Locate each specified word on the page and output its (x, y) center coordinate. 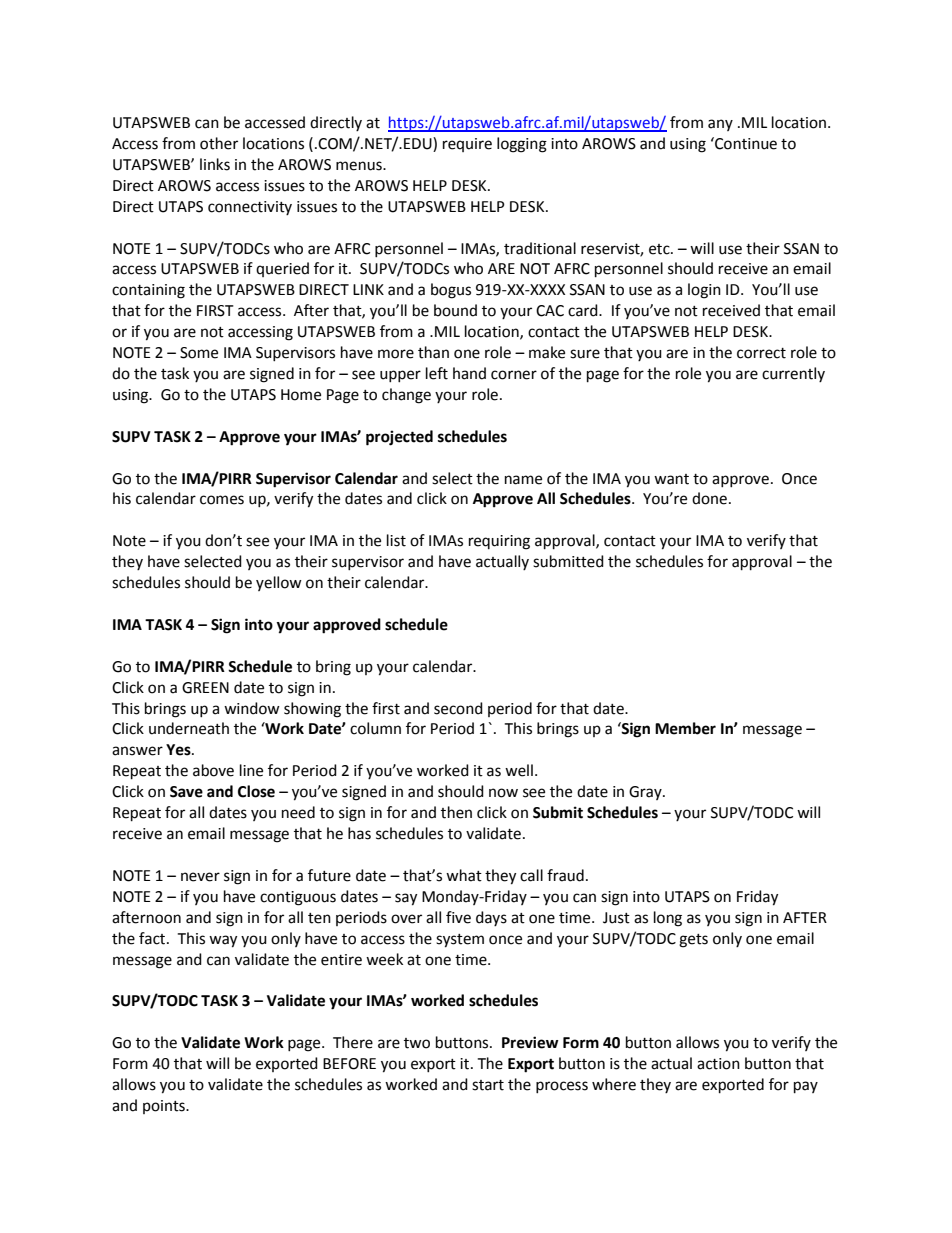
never (200, 877)
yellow (279, 583)
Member (685, 728)
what (464, 875)
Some (199, 353)
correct (761, 353)
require (467, 145)
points (165, 1107)
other (219, 143)
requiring (499, 542)
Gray (646, 793)
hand (469, 373)
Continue (745, 143)
